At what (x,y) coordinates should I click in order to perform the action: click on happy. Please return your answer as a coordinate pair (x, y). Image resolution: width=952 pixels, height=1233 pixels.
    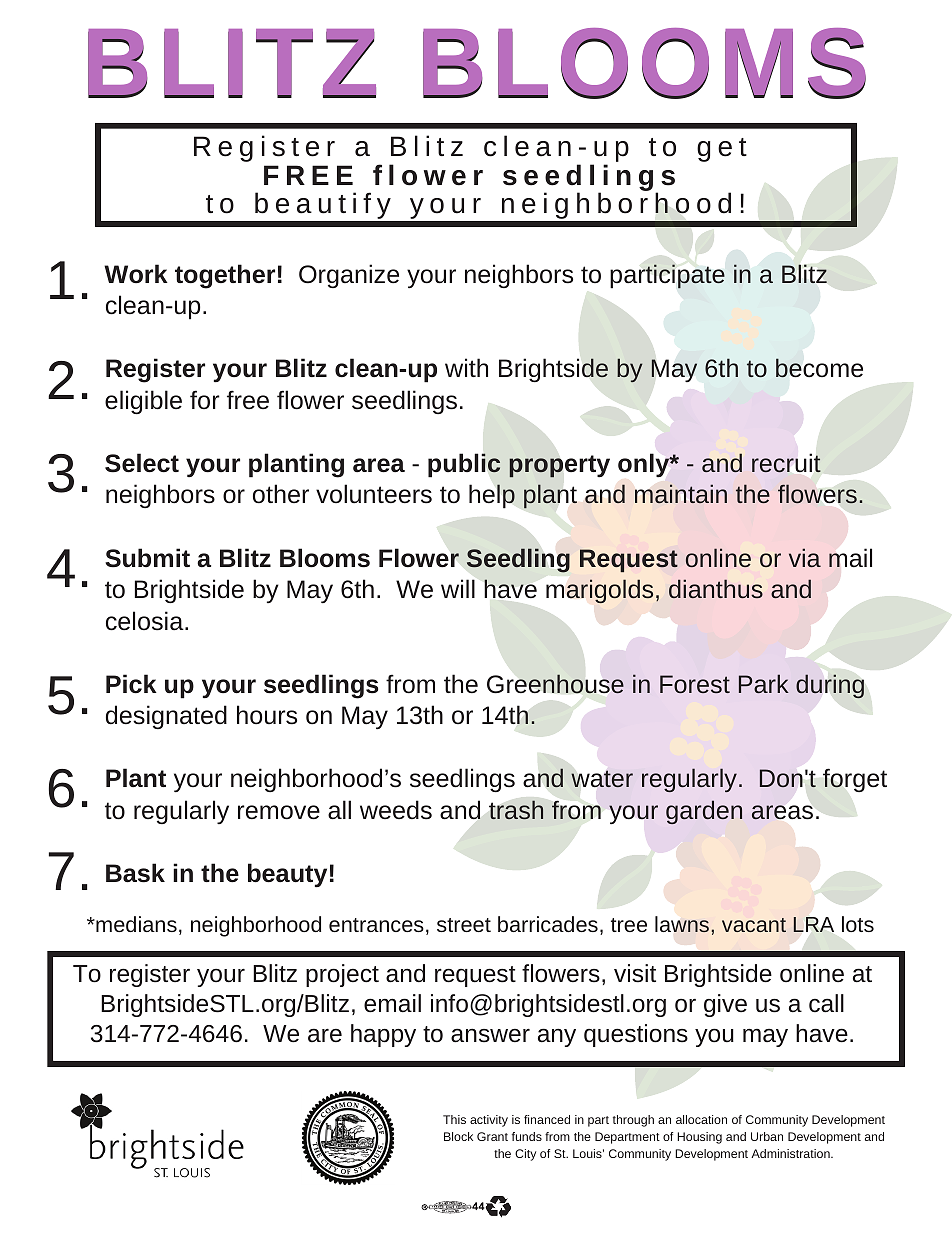
    Looking at the image, I should click on (383, 1035).
